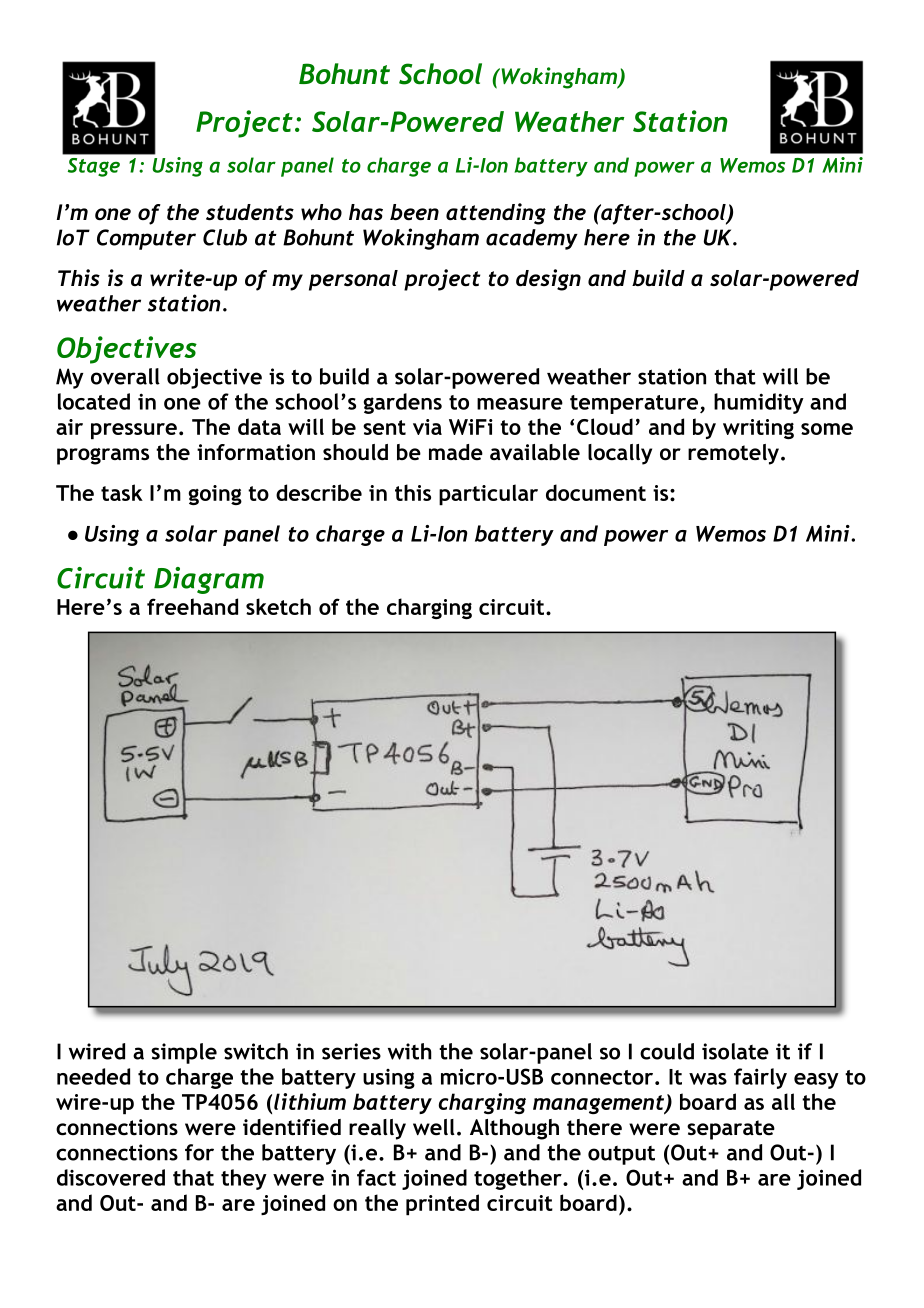  What do you see at coordinates (496, 214) in the image?
I see `attending` at bounding box center [496, 214].
